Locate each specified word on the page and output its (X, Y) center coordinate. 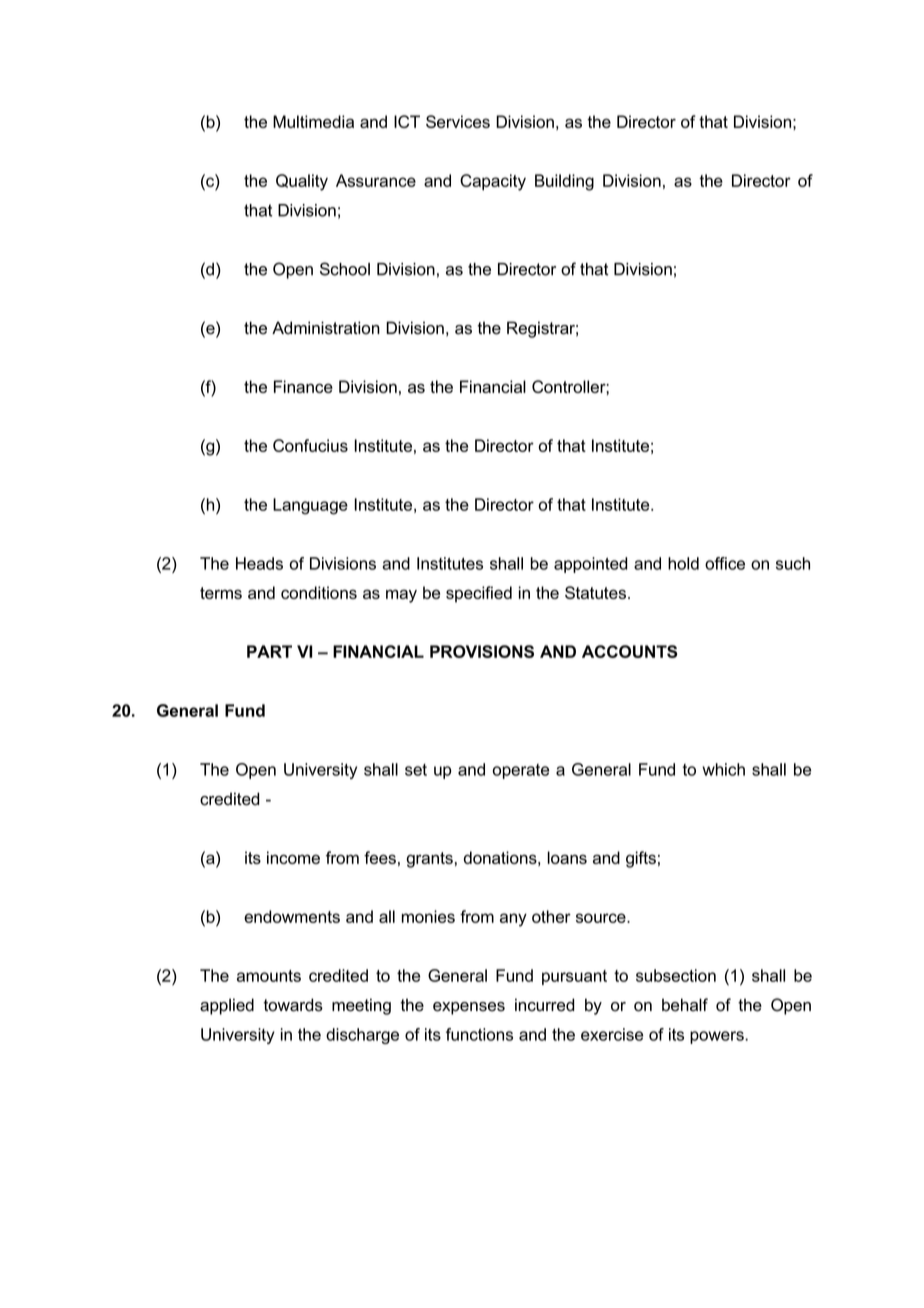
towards (293, 1005)
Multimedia (313, 121)
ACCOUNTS (630, 651)
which (723, 769)
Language (310, 506)
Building (564, 182)
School (345, 269)
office (725, 563)
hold (683, 563)
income (293, 857)
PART (269, 651)
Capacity (493, 182)
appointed (591, 565)
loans (567, 857)
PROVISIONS (482, 651)
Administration (326, 328)
